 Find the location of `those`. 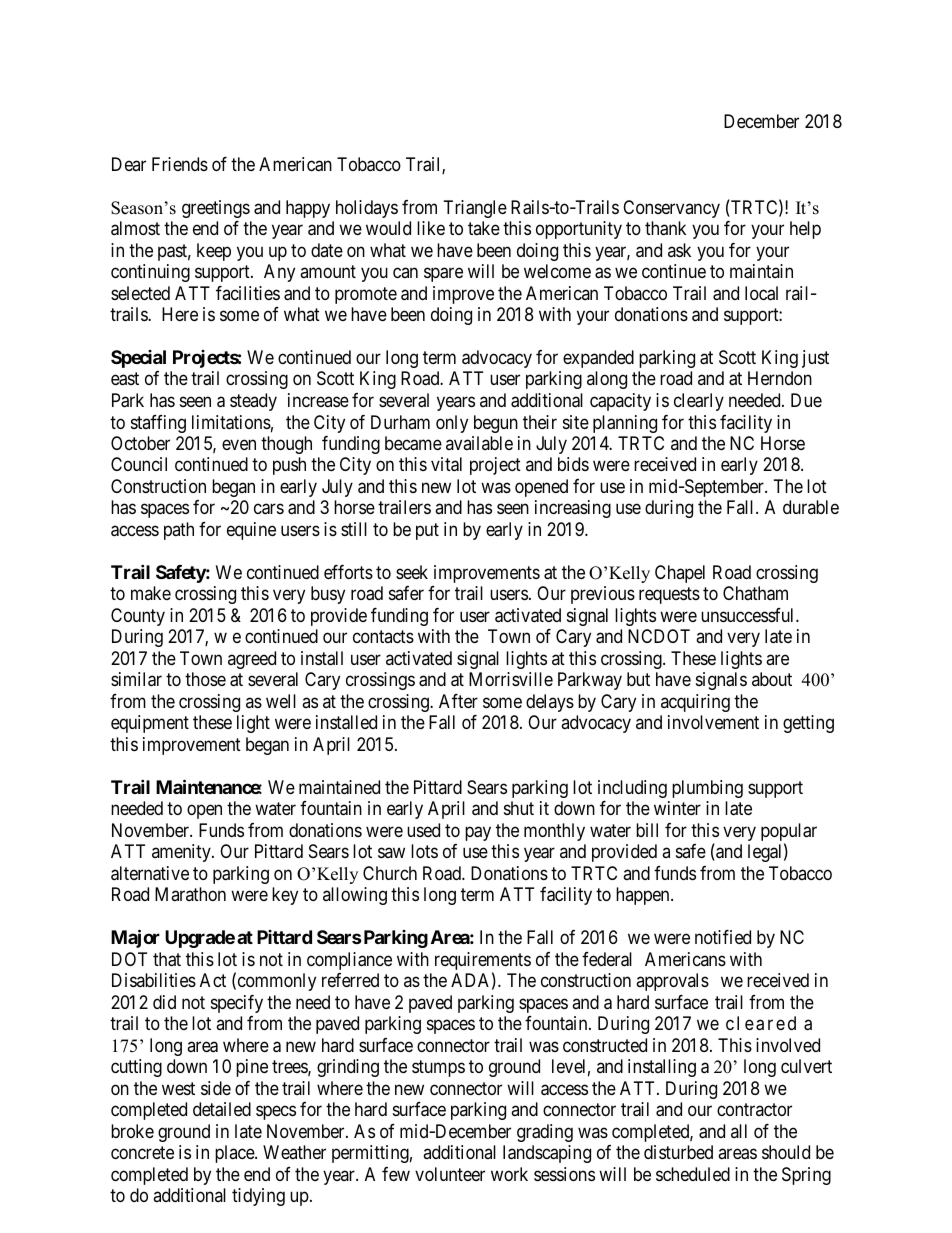

those is located at coordinates (205, 679).
